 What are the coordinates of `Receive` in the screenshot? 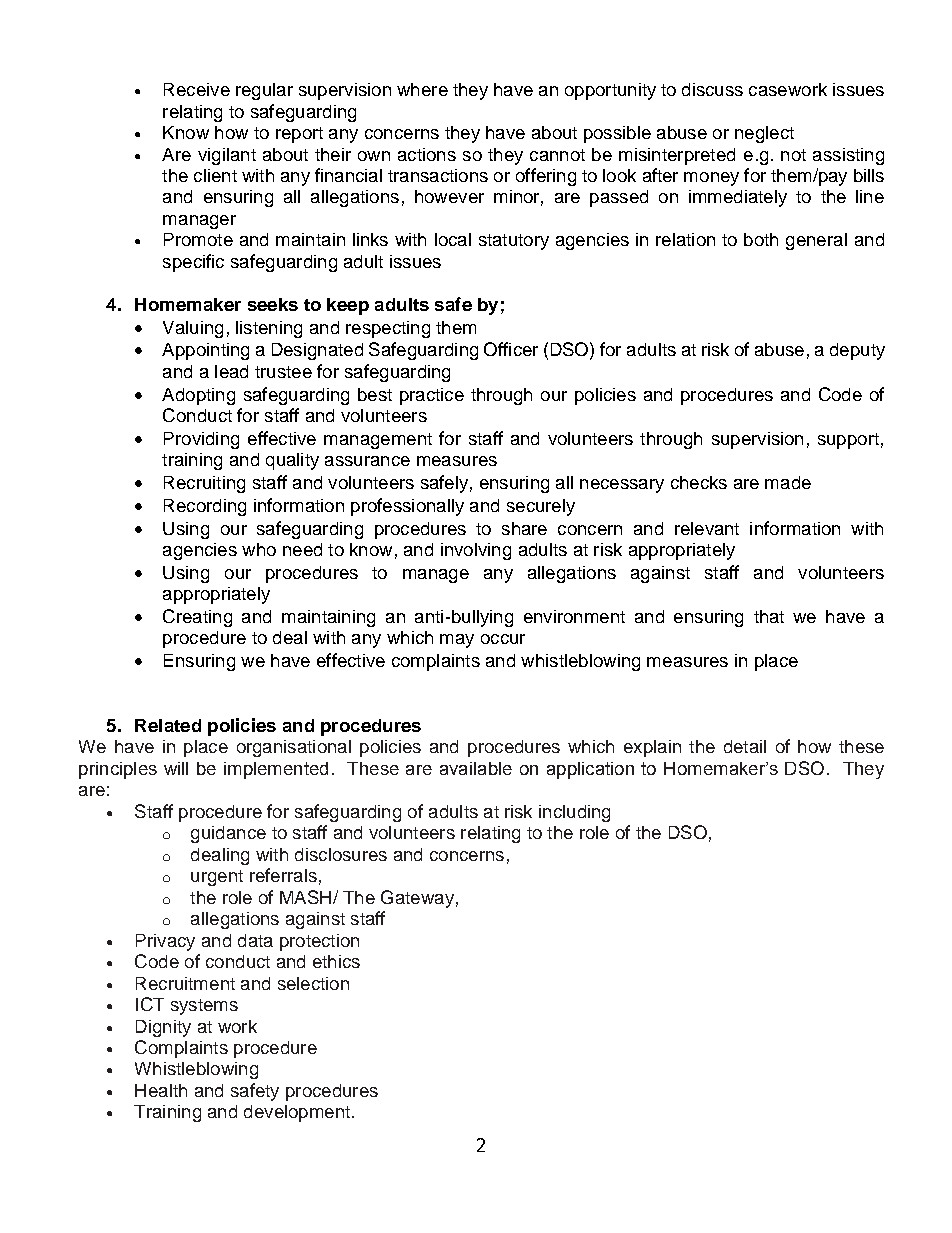 It's located at (197, 89).
